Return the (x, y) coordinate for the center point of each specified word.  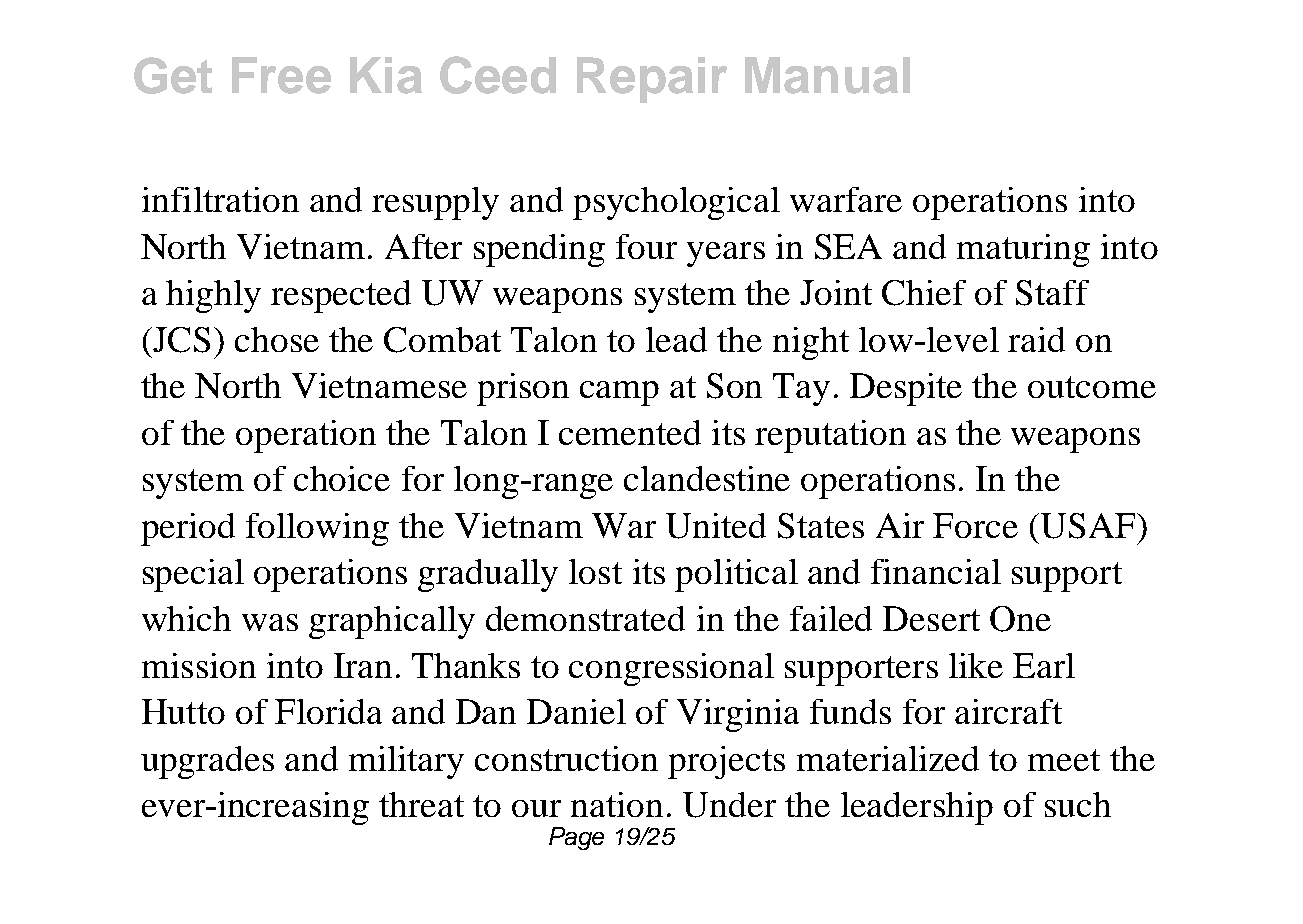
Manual (827, 75)
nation (617, 804)
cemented (630, 432)
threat (421, 804)
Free (281, 75)
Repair (652, 80)
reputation (830, 436)
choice (342, 478)
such (1078, 804)
